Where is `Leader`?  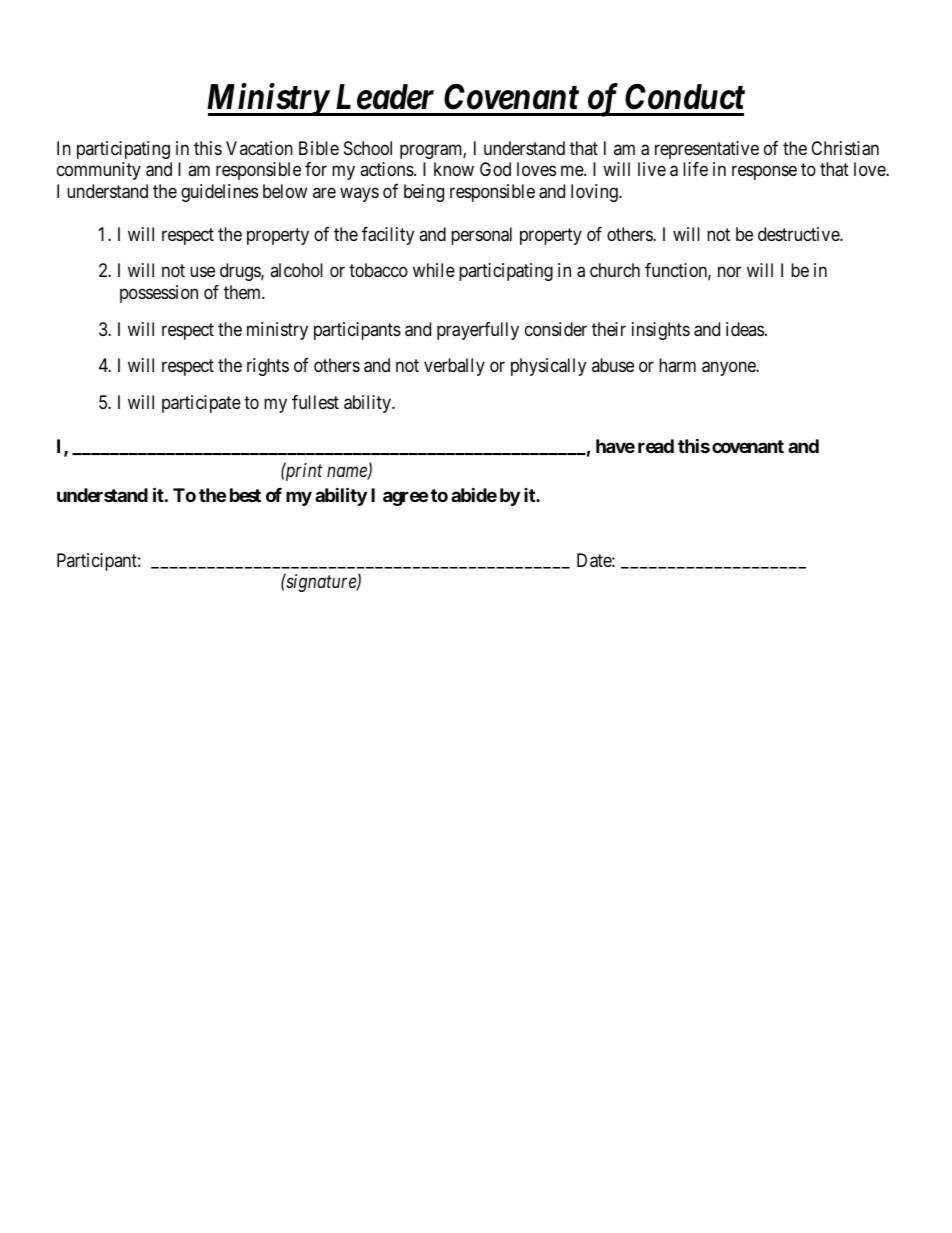 Leader is located at coordinates (385, 97).
